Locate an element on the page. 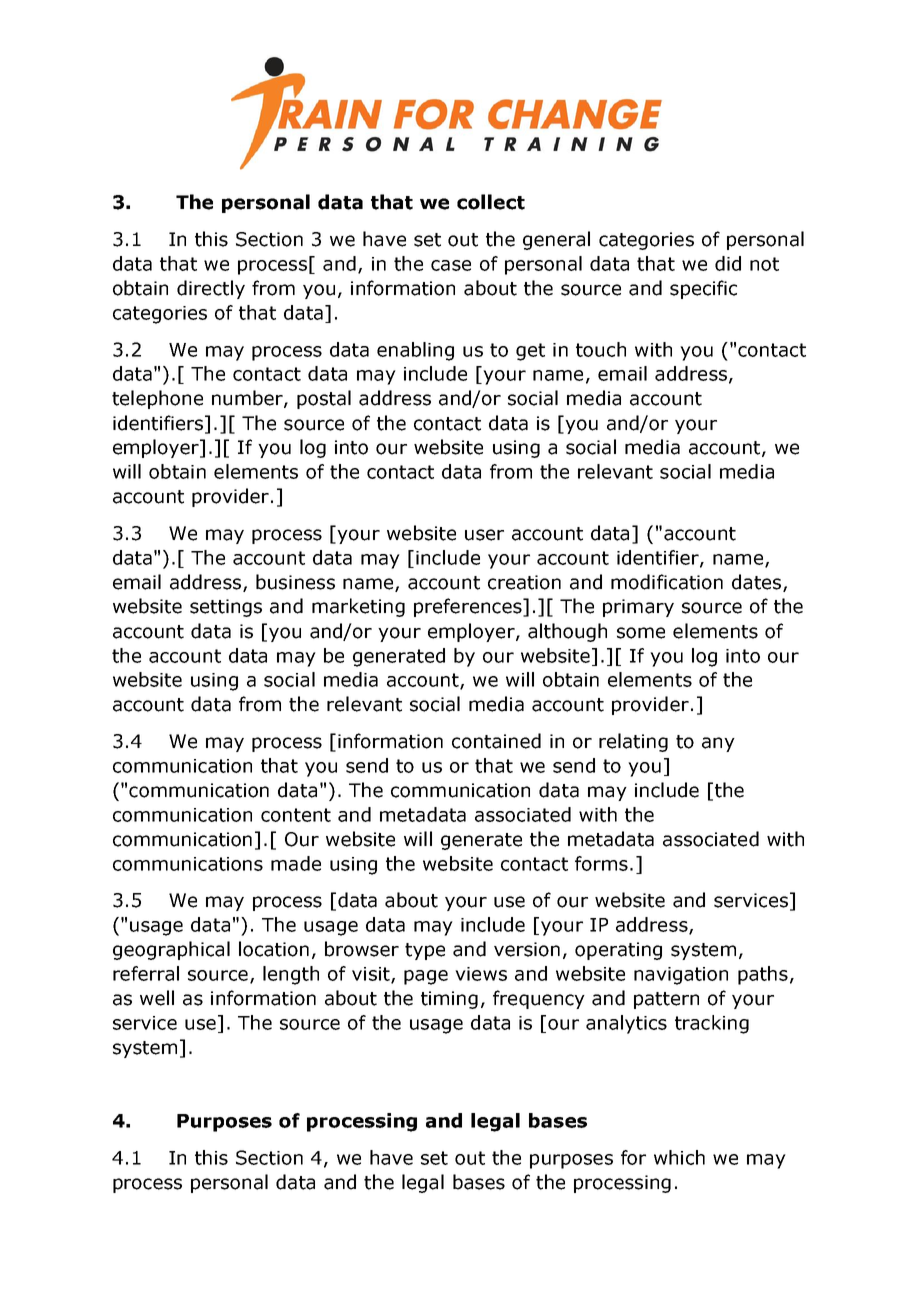 The image size is (924, 1308). some is located at coordinates (641, 633).
